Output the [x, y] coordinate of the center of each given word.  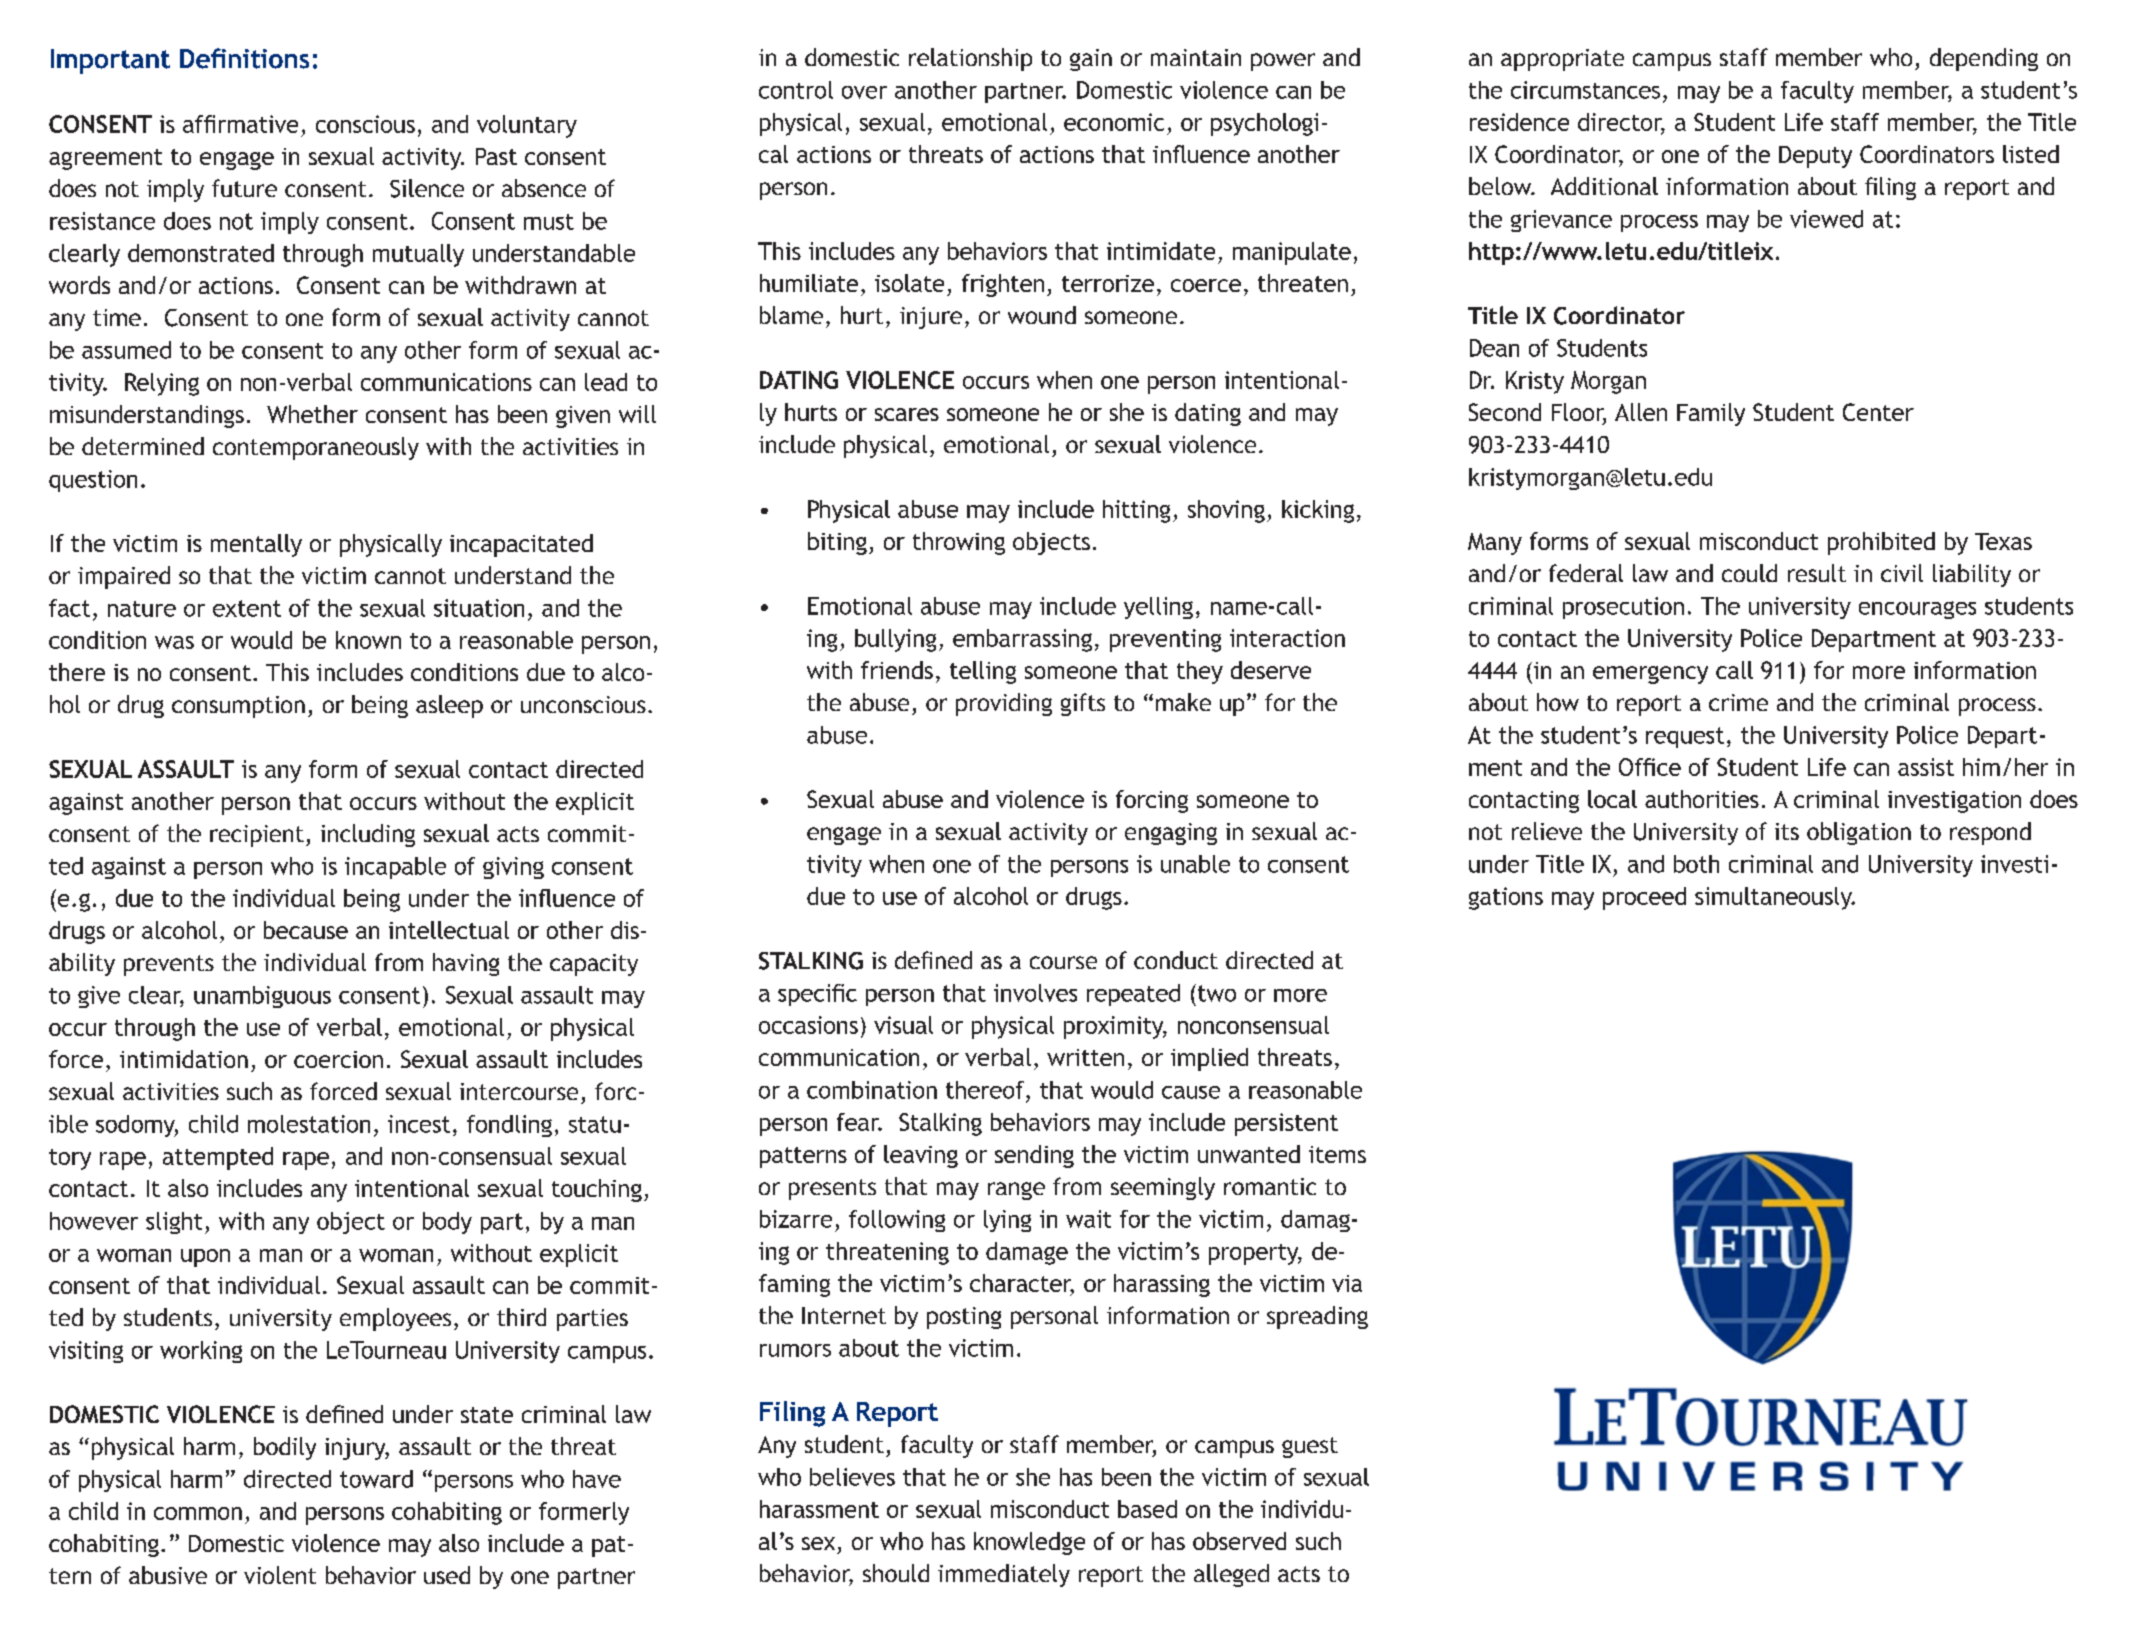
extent [247, 608]
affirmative [240, 124]
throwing [959, 543]
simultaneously [1774, 898]
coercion [338, 1059]
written [1085, 1057]
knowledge [1029, 1543]
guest [1310, 1447]
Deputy [1815, 157]
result [1817, 573]
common [198, 1513]
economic [1114, 122]
